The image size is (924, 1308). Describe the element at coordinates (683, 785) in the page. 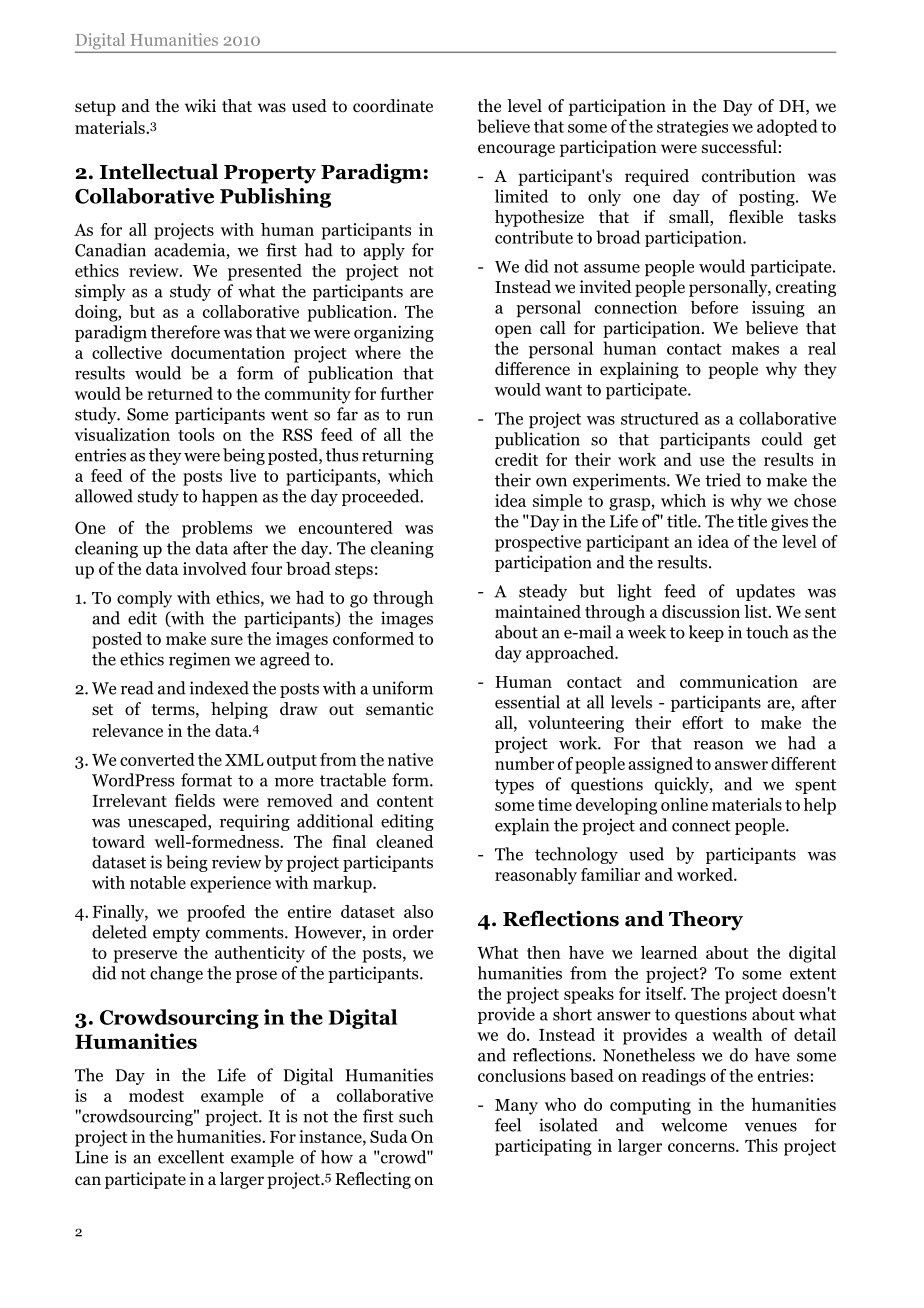

I see `quickly` at that location.
